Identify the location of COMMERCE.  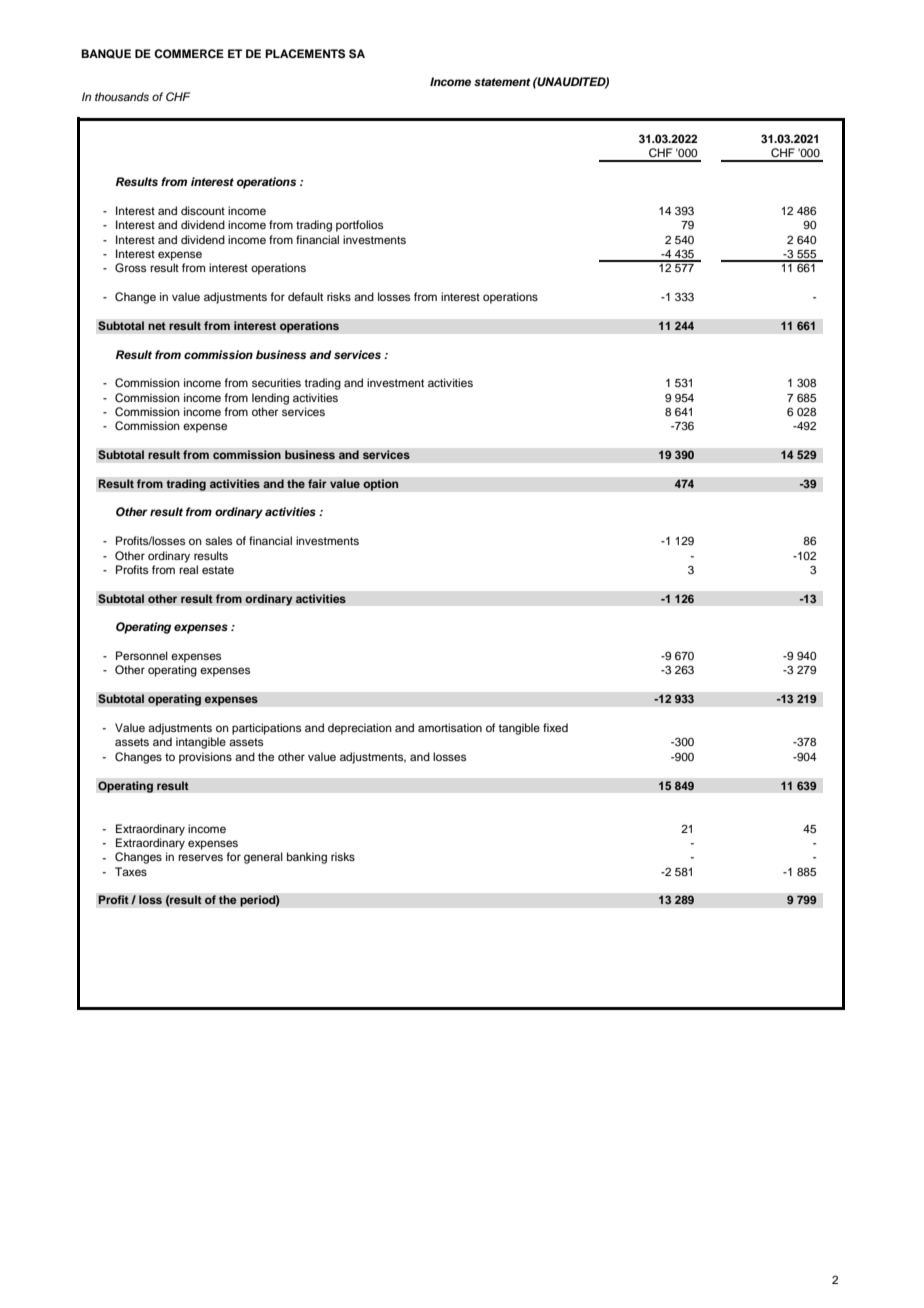
(189, 54).
